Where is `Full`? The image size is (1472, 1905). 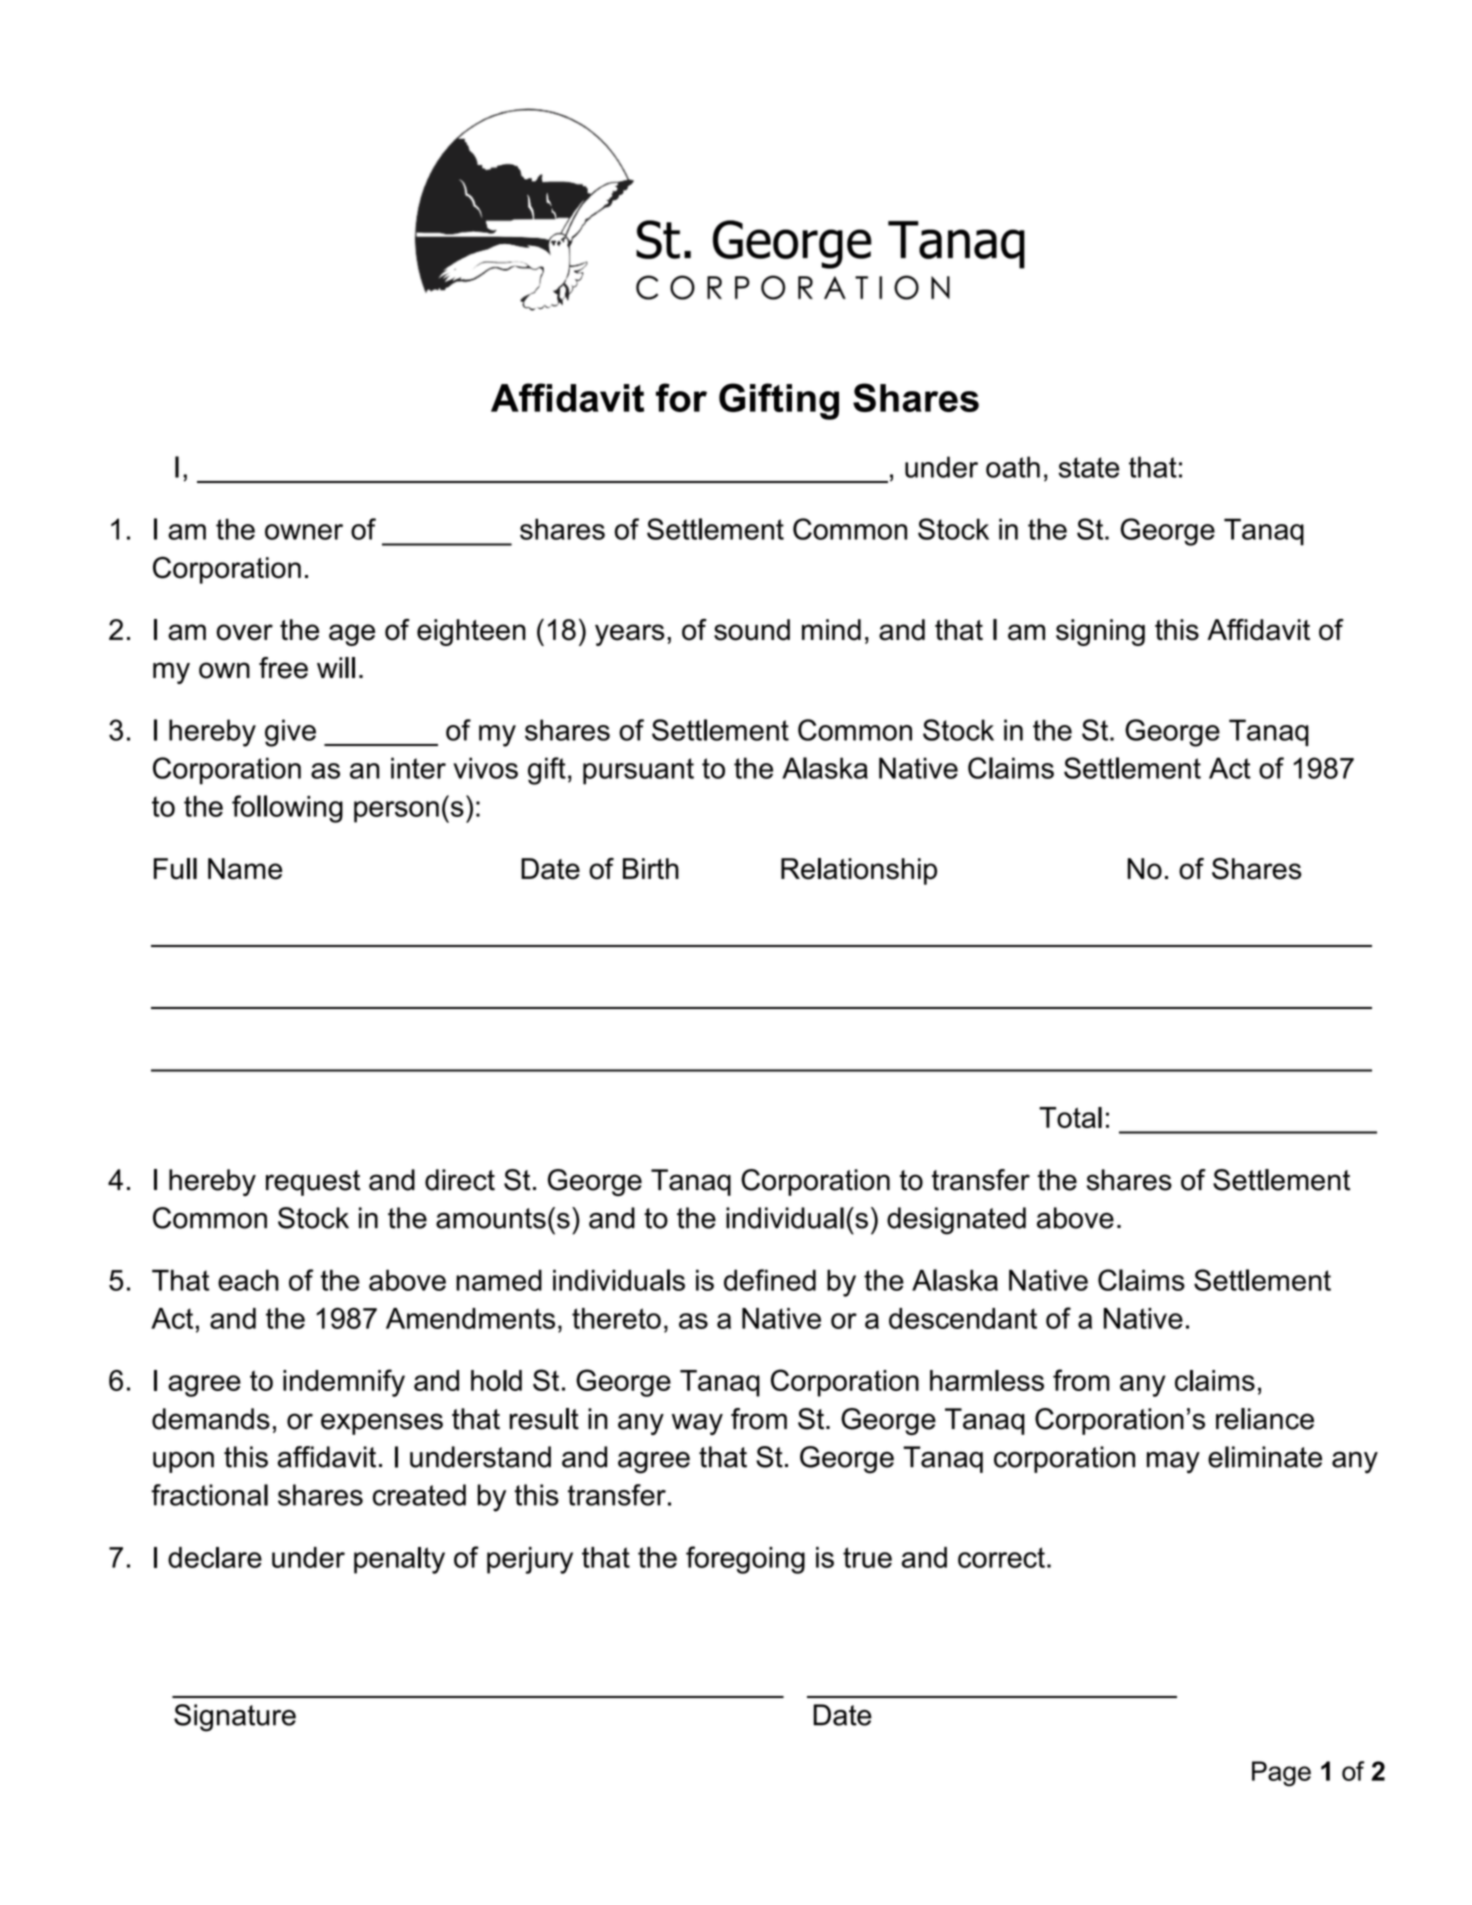
Full is located at coordinates (175, 869).
